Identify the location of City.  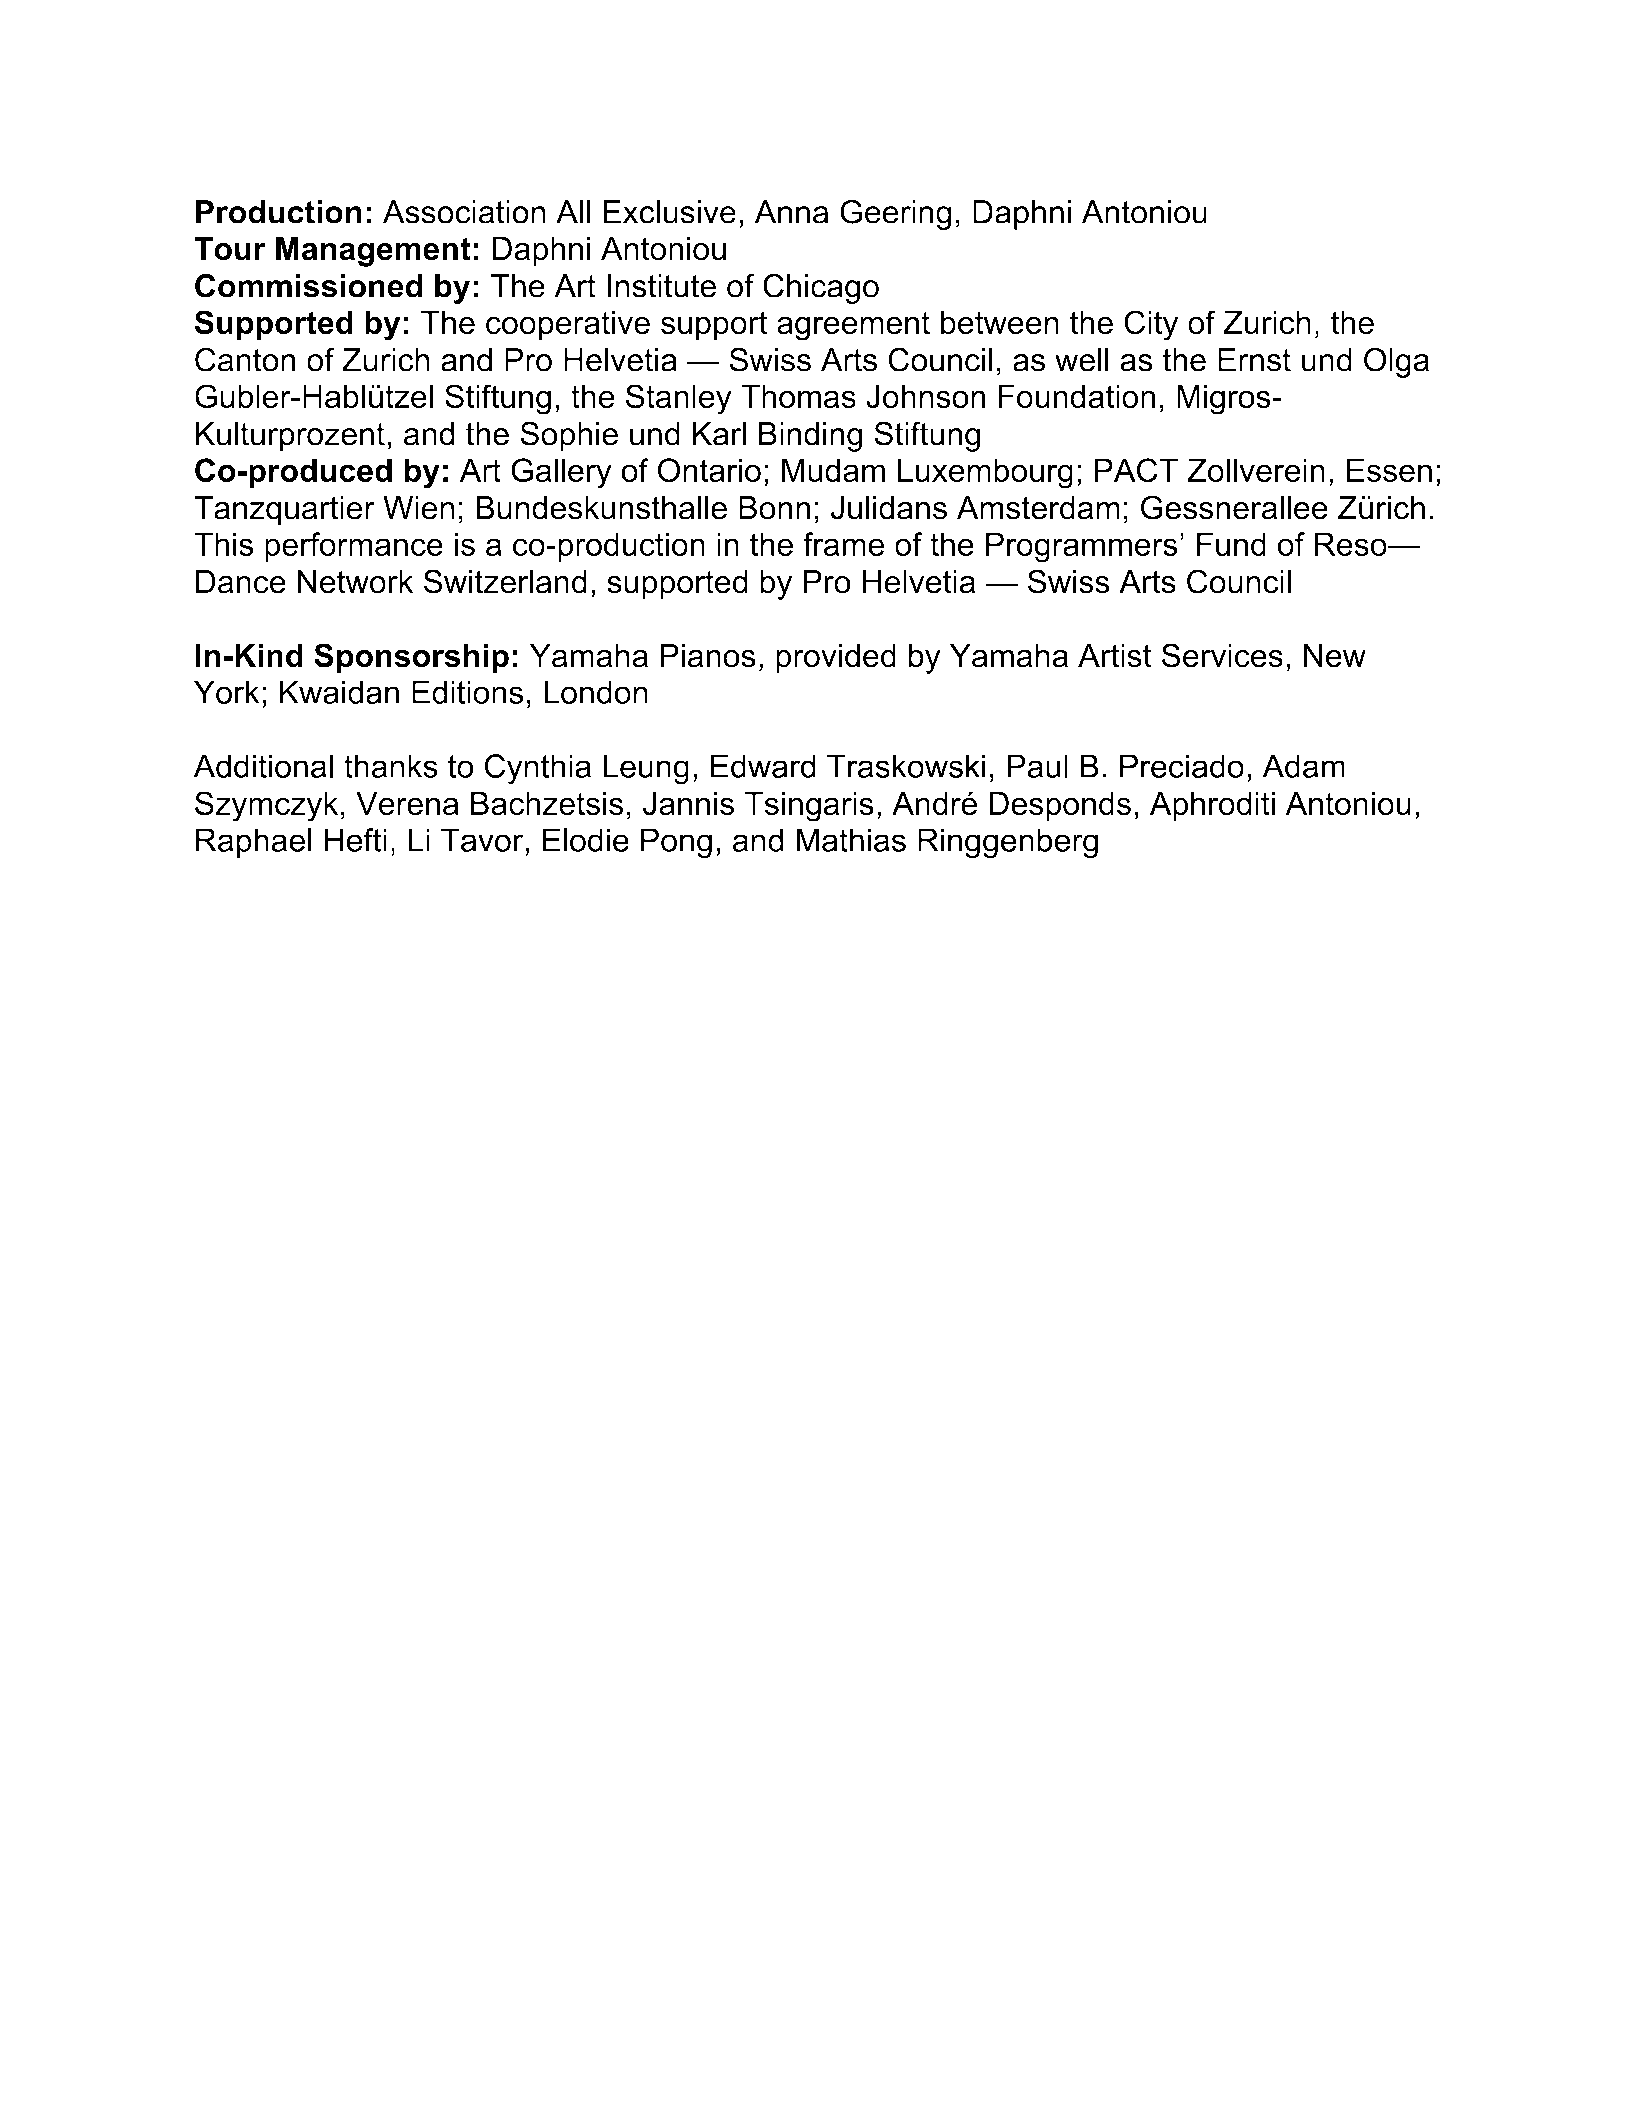
(1151, 325).
